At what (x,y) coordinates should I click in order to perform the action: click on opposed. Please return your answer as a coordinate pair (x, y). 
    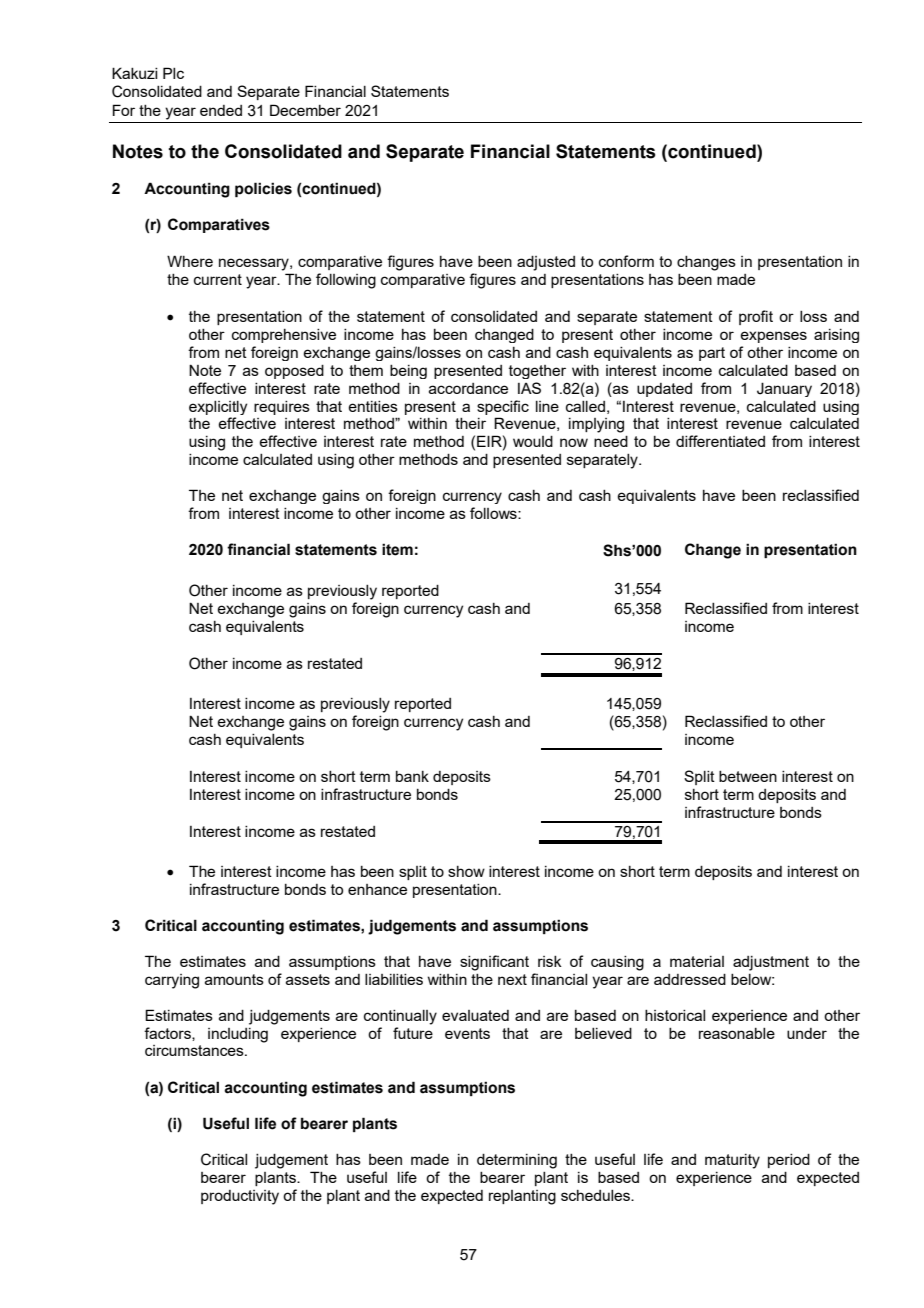
    Looking at the image, I should click on (294, 372).
